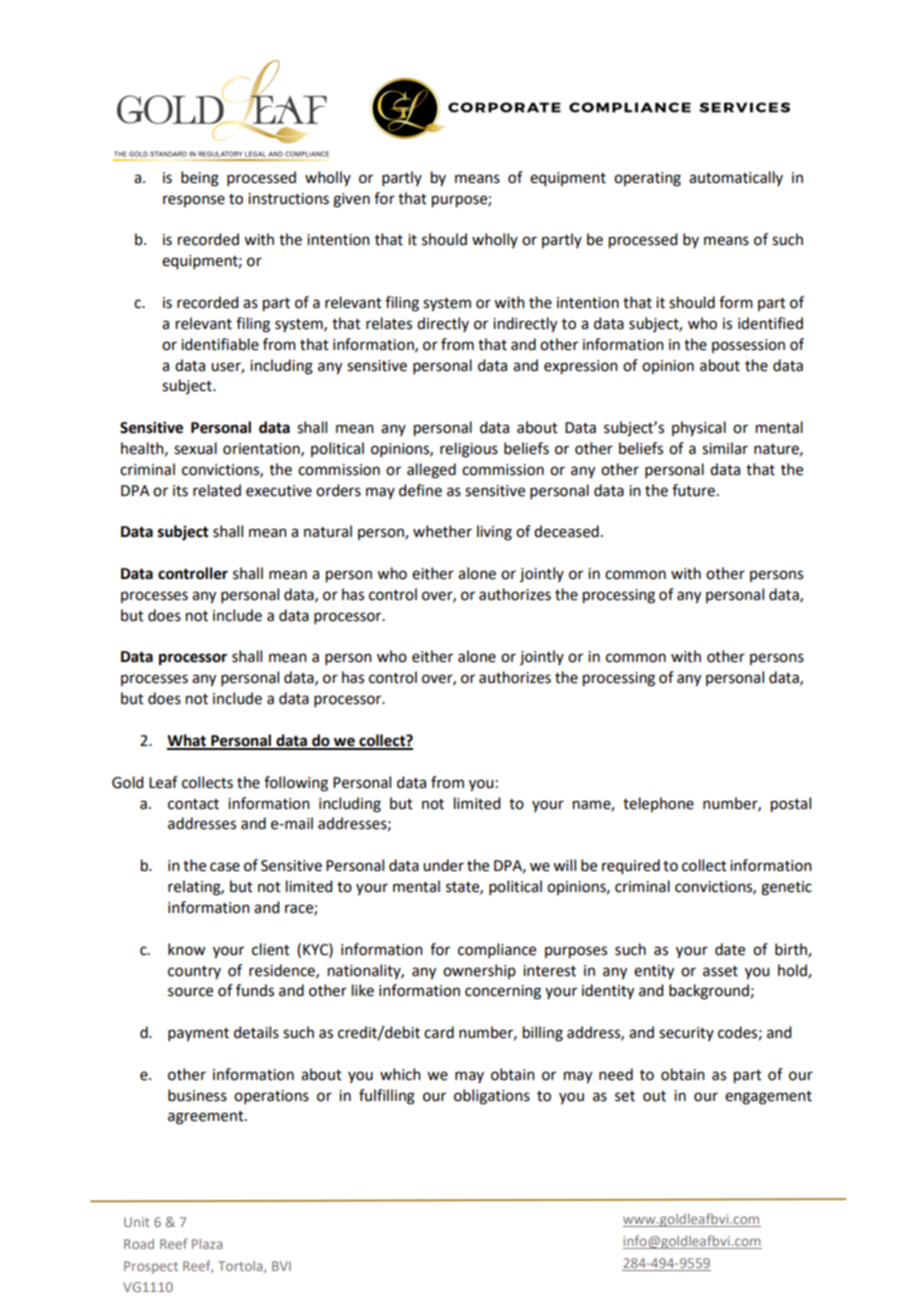 This screenshot has height=1308, width=924. I want to click on given, so click(351, 200).
